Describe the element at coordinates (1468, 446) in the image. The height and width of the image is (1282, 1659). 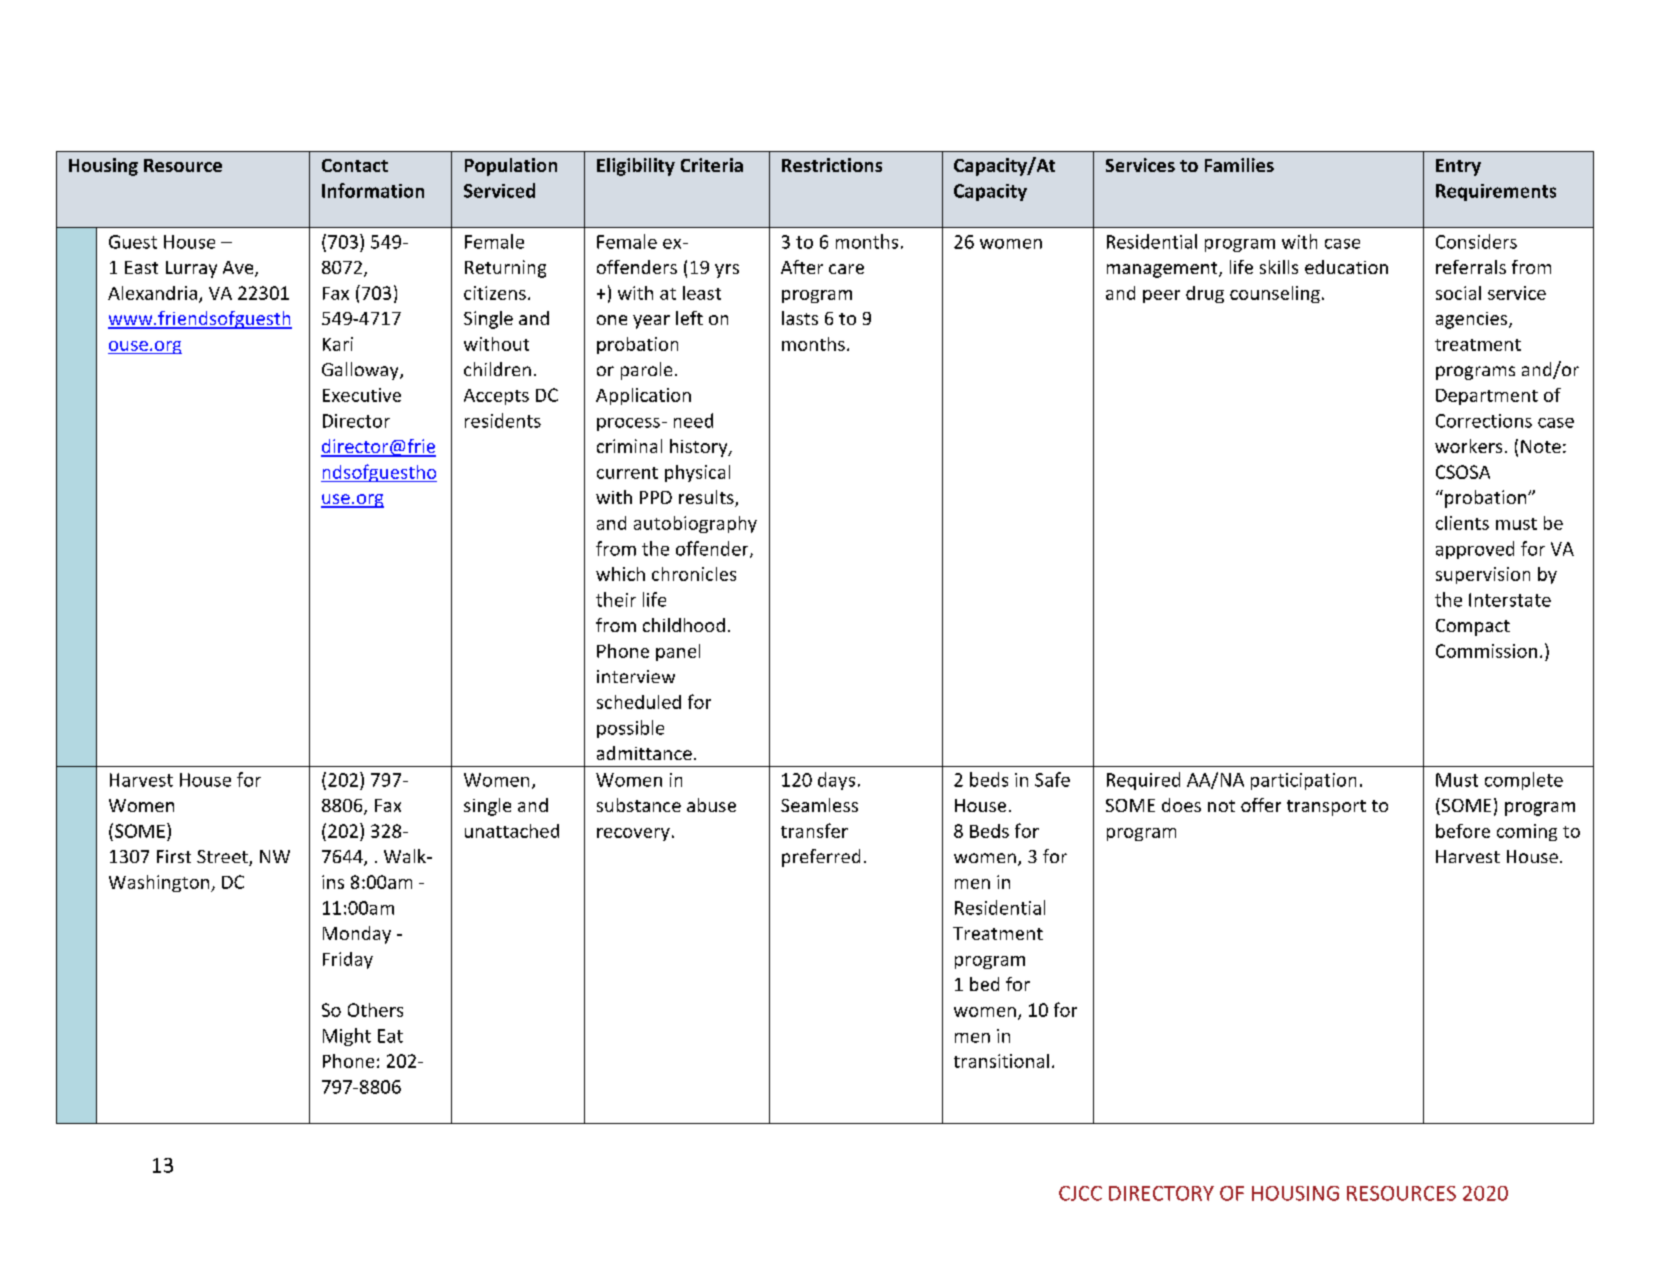
I see `workers` at that location.
